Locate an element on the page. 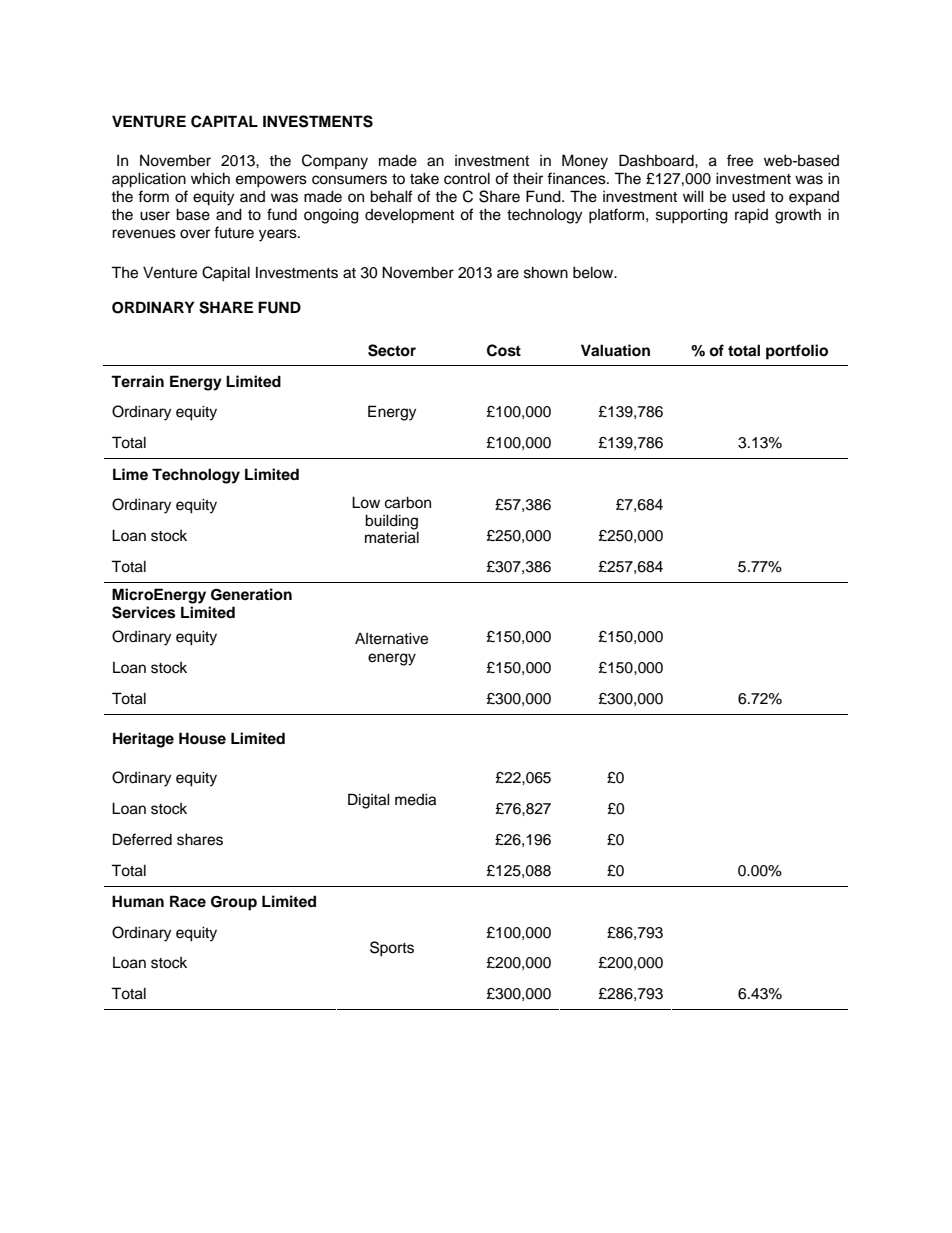 Image resolution: width=952 pixels, height=1233 pixels. which is located at coordinates (210, 178).
